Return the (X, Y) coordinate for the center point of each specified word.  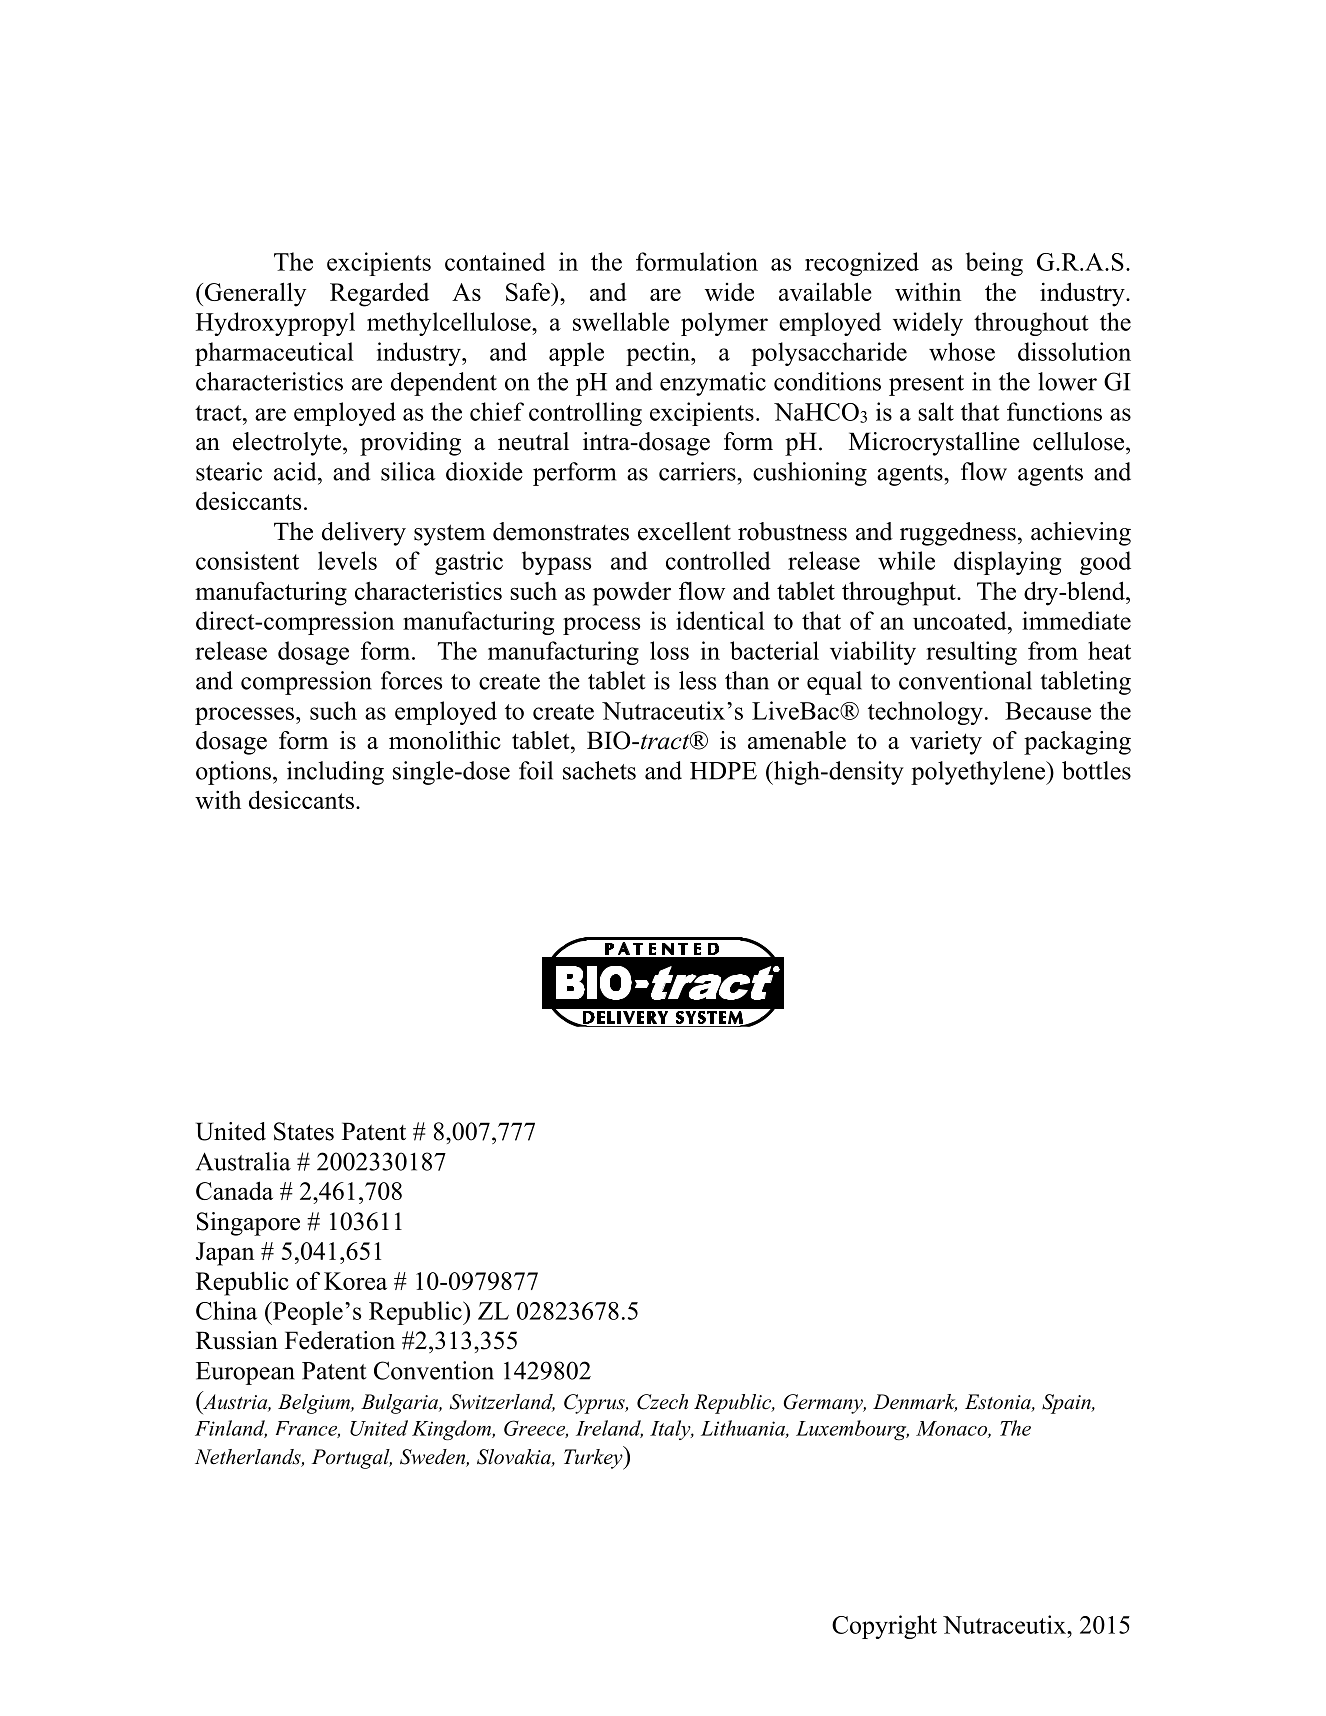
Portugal (352, 1459)
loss (669, 650)
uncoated (961, 620)
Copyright (884, 1627)
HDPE (723, 771)
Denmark (915, 1403)
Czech (662, 1402)
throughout (1031, 324)
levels (347, 560)
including (335, 773)
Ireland (609, 1429)
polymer (724, 324)
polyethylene (979, 773)
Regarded (379, 294)
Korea (355, 1281)
